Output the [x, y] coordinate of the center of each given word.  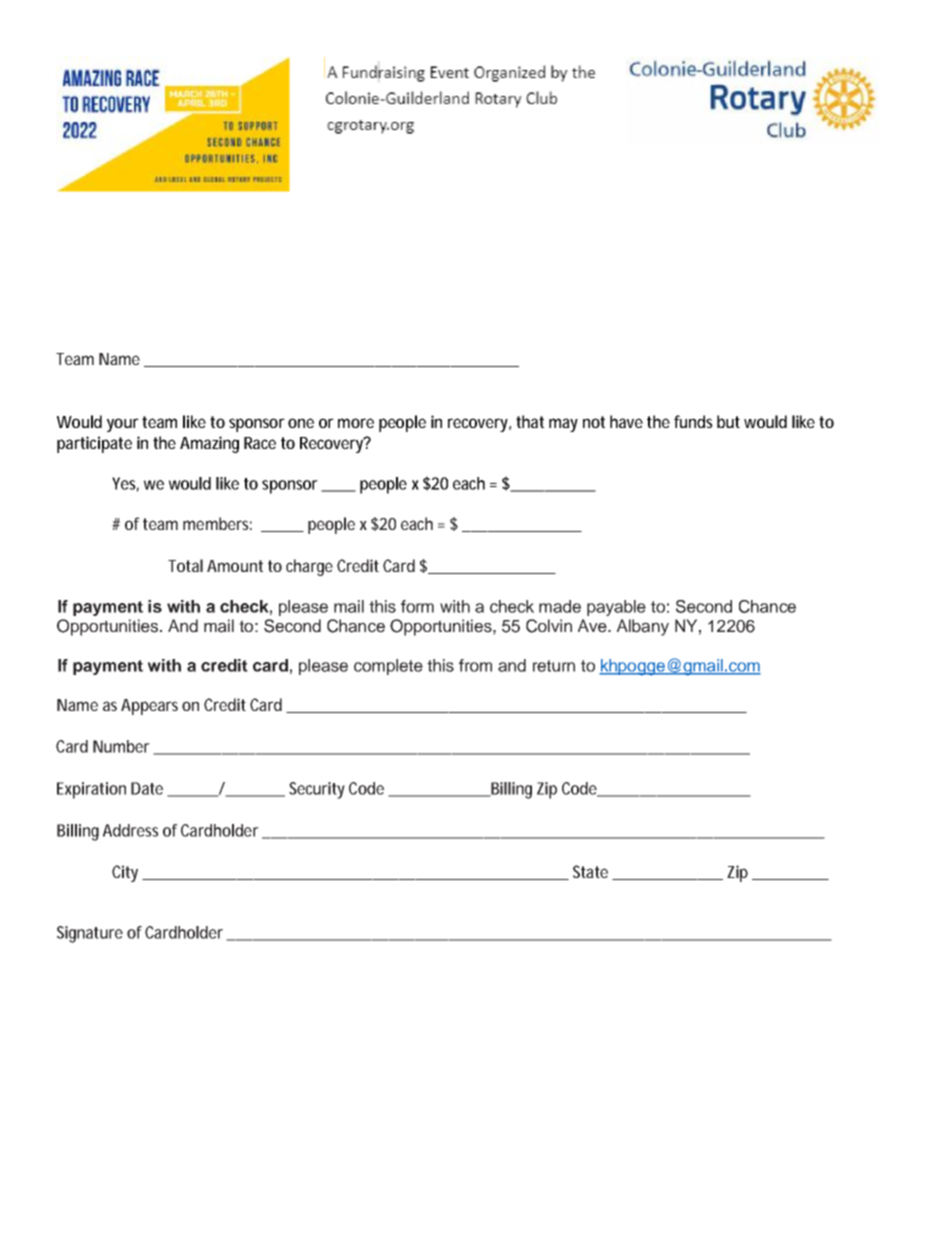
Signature [90, 934]
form [417, 606]
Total [185, 565]
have [626, 421]
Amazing [209, 444]
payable [616, 608]
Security [317, 790]
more [356, 423]
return [554, 666]
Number [121, 746]
